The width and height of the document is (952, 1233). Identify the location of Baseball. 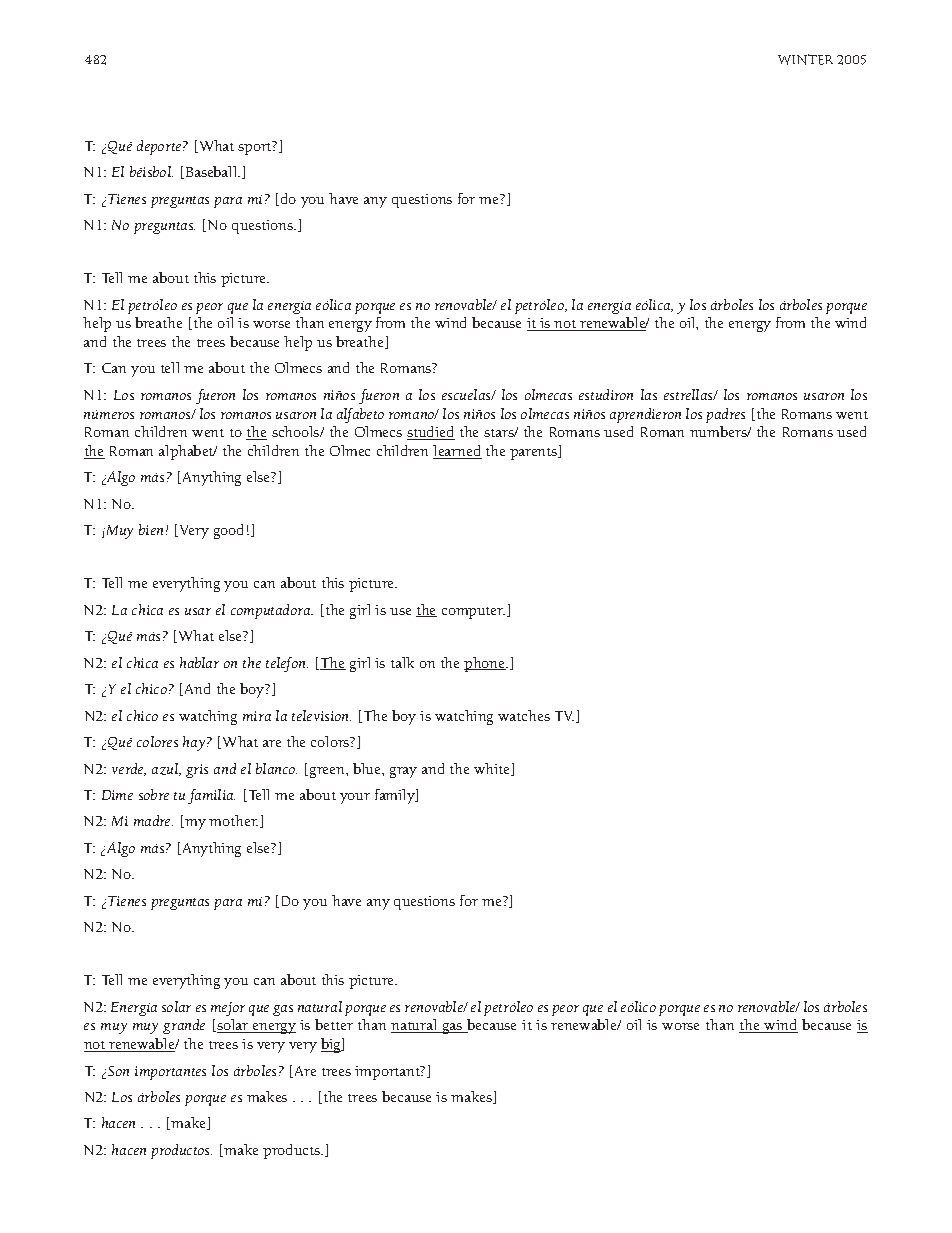
(211, 172).
